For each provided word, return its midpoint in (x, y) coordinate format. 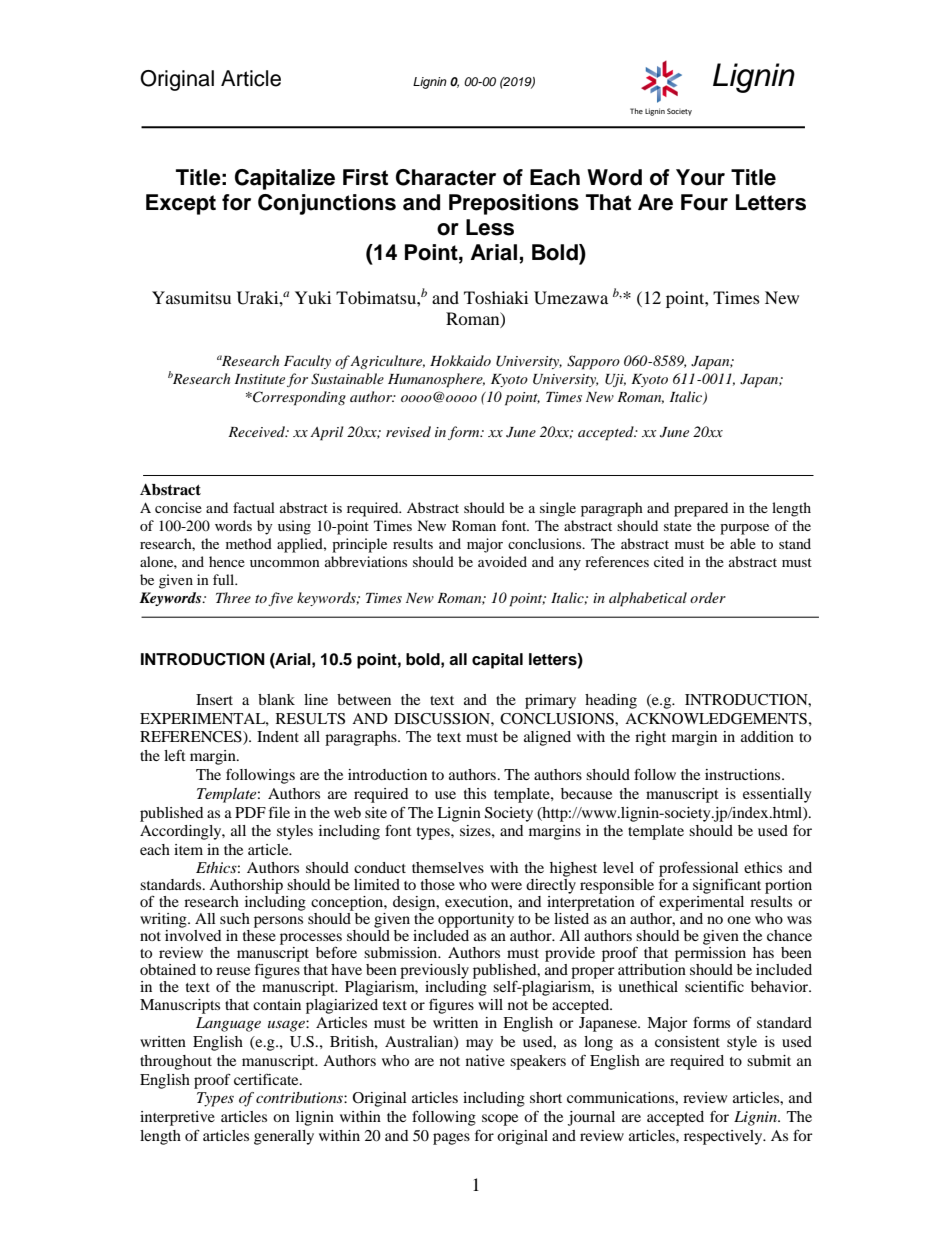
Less (490, 227)
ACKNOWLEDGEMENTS (716, 719)
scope (500, 1120)
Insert (214, 699)
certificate (267, 1079)
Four (704, 202)
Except (181, 204)
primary (550, 701)
